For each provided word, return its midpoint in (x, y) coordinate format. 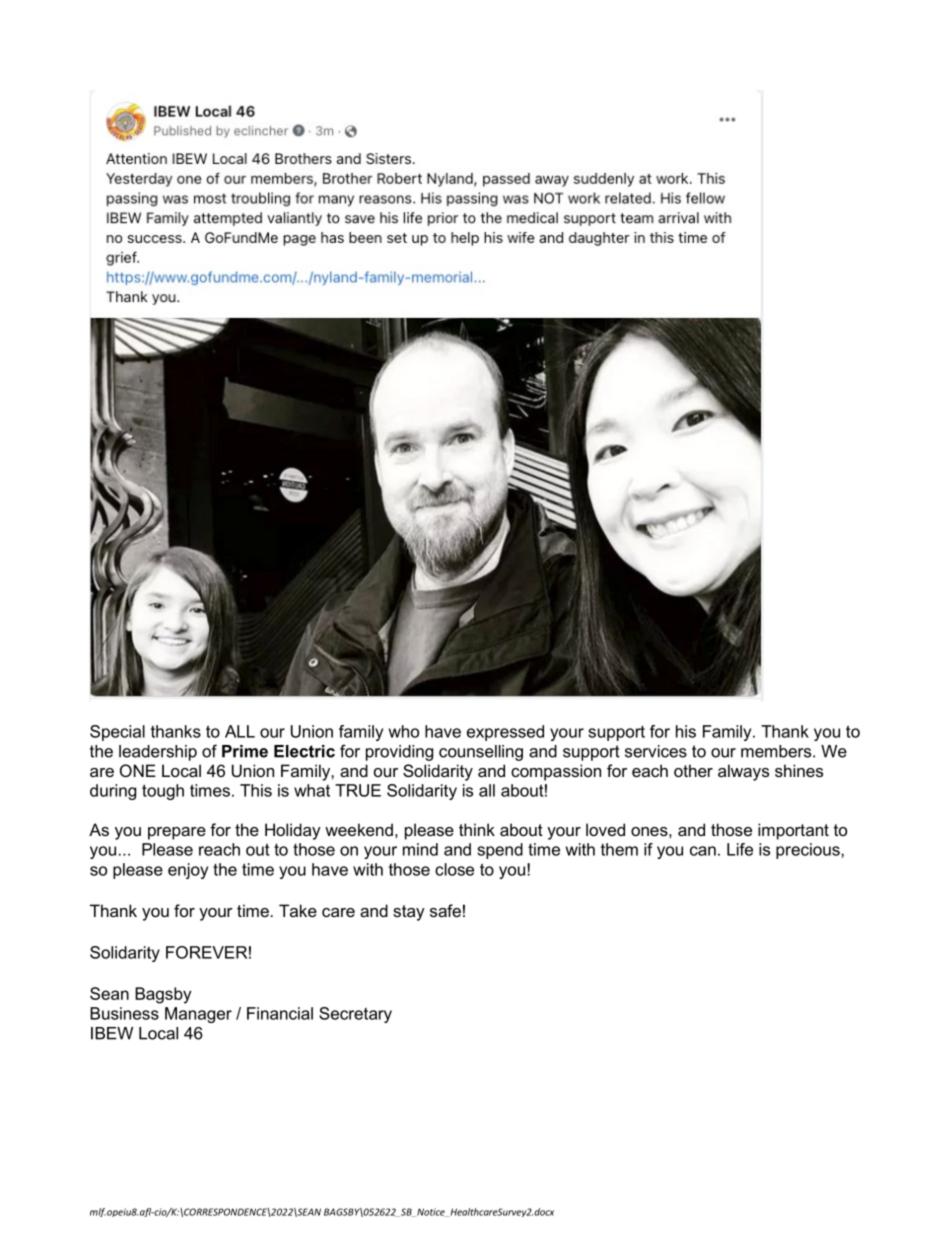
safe (445, 910)
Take (298, 910)
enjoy (188, 871)
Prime (245, 751)
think (477, 829)
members (777, 751)
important (793, 831)
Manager (198, 1015)
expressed (505, 733)
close (454, 869)
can (703, 851)
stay (409, 913)
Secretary (355, 1015)
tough (163, 792)
